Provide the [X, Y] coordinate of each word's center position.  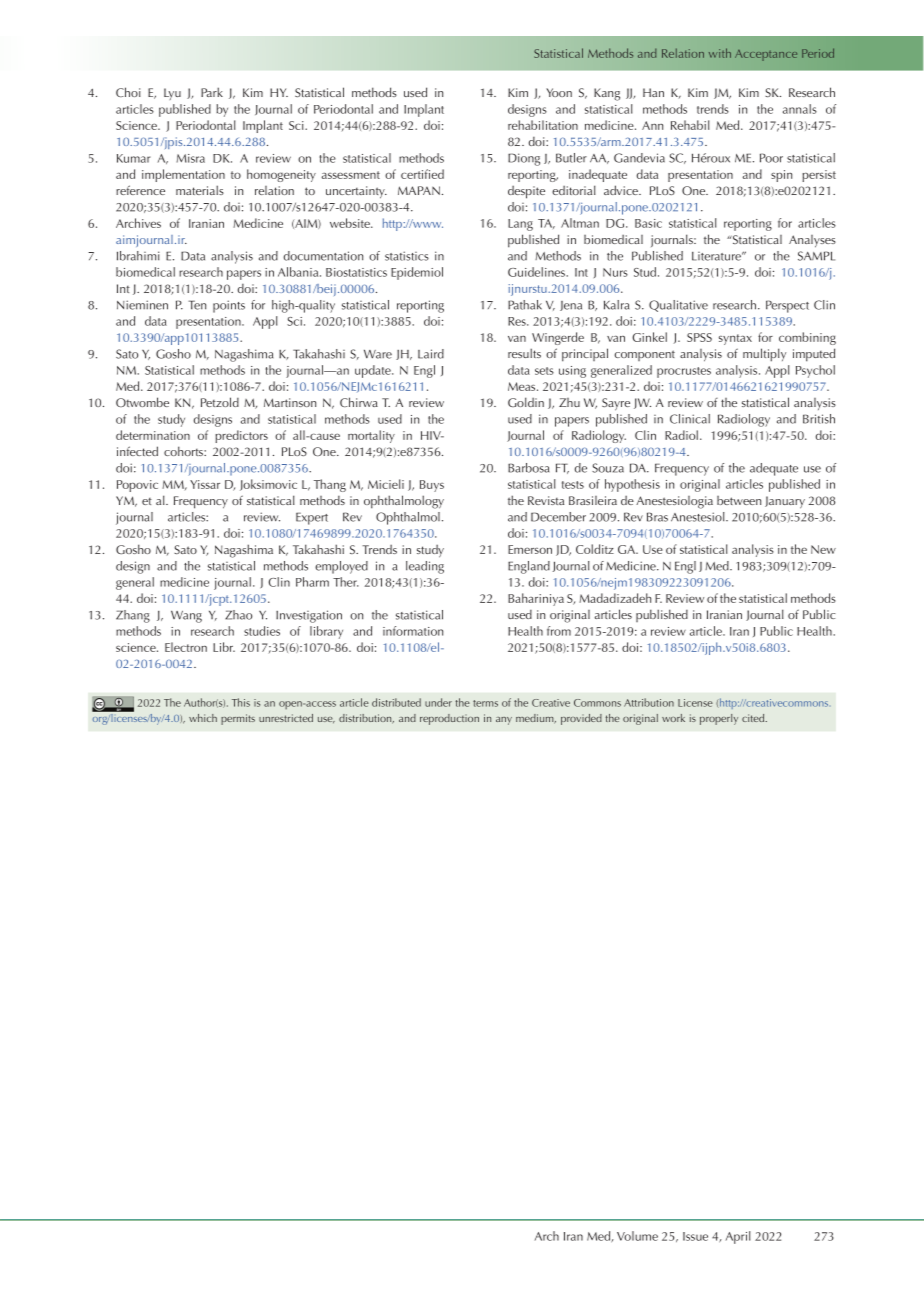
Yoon [559, 92]
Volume [637, 1236]
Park [212, 92]
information [413, 631]
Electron [186, 647]
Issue [695, 1236]
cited [754, 718]
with [720, 53]
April [738, 1237]
